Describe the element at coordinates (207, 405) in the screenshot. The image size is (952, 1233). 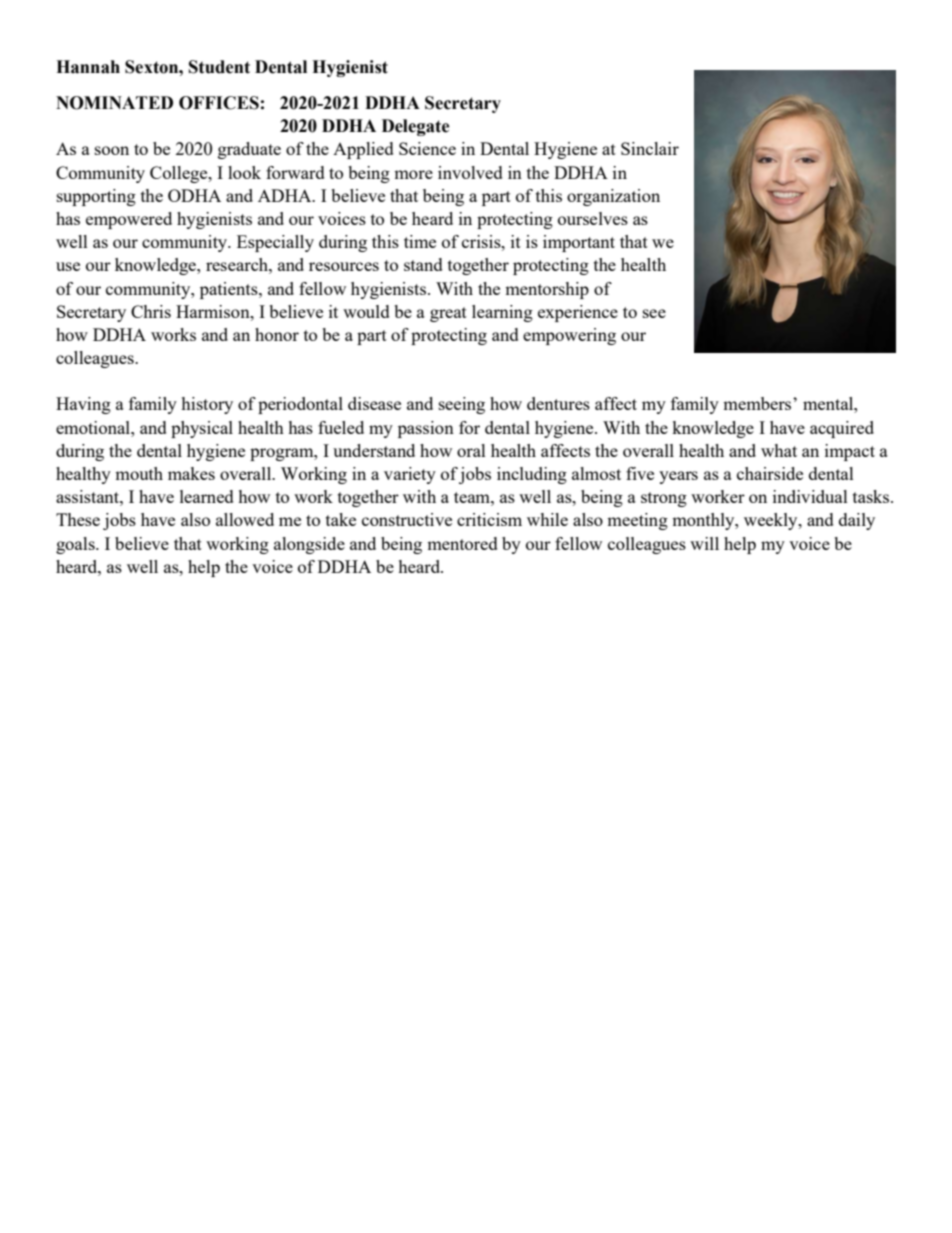
I see `history` at that location.
